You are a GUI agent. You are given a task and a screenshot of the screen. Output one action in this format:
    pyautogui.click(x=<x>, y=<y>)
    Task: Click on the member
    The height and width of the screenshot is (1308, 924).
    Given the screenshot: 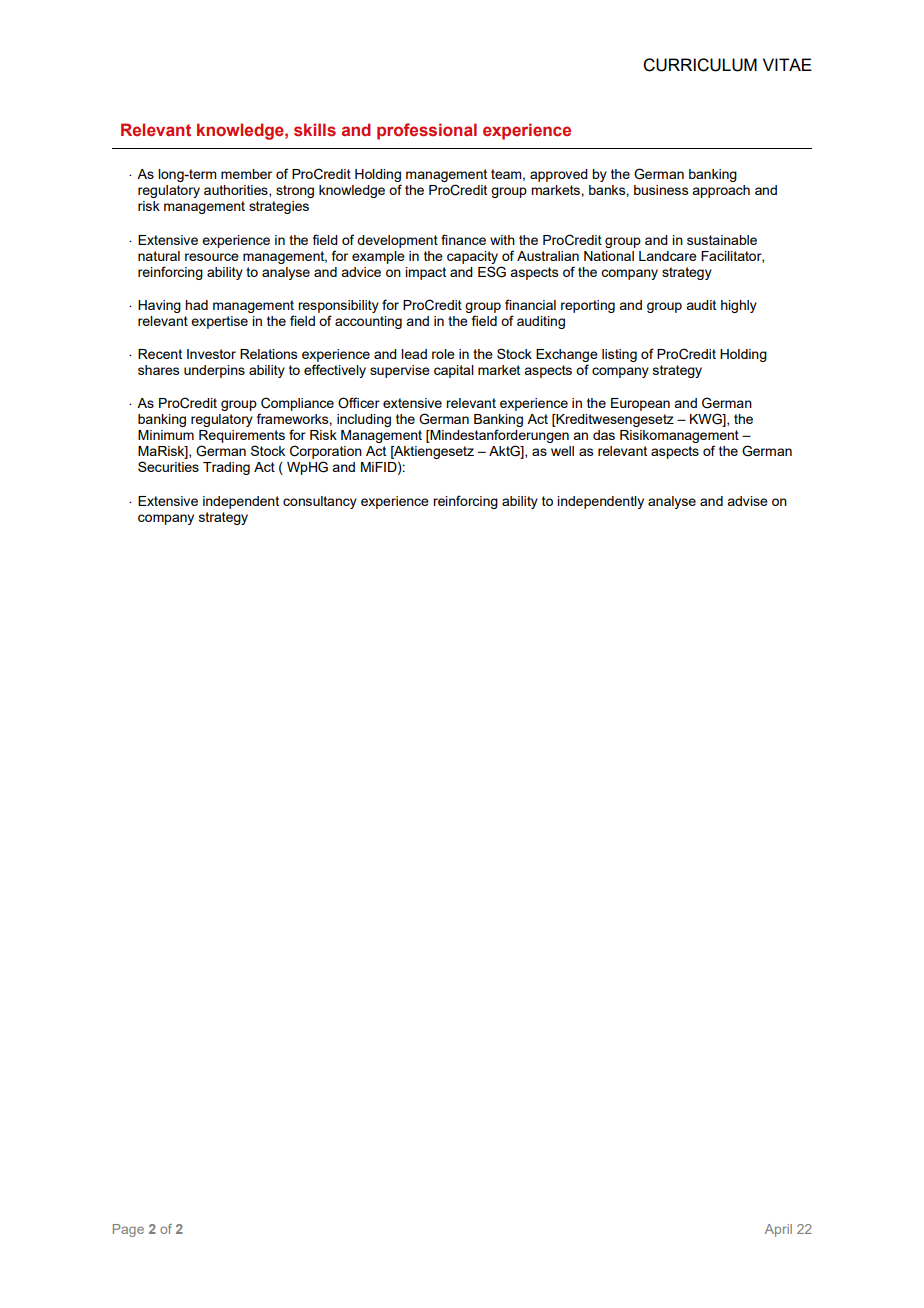 What is the action you would take?
    pyautogui.click(x=246, y=174)
